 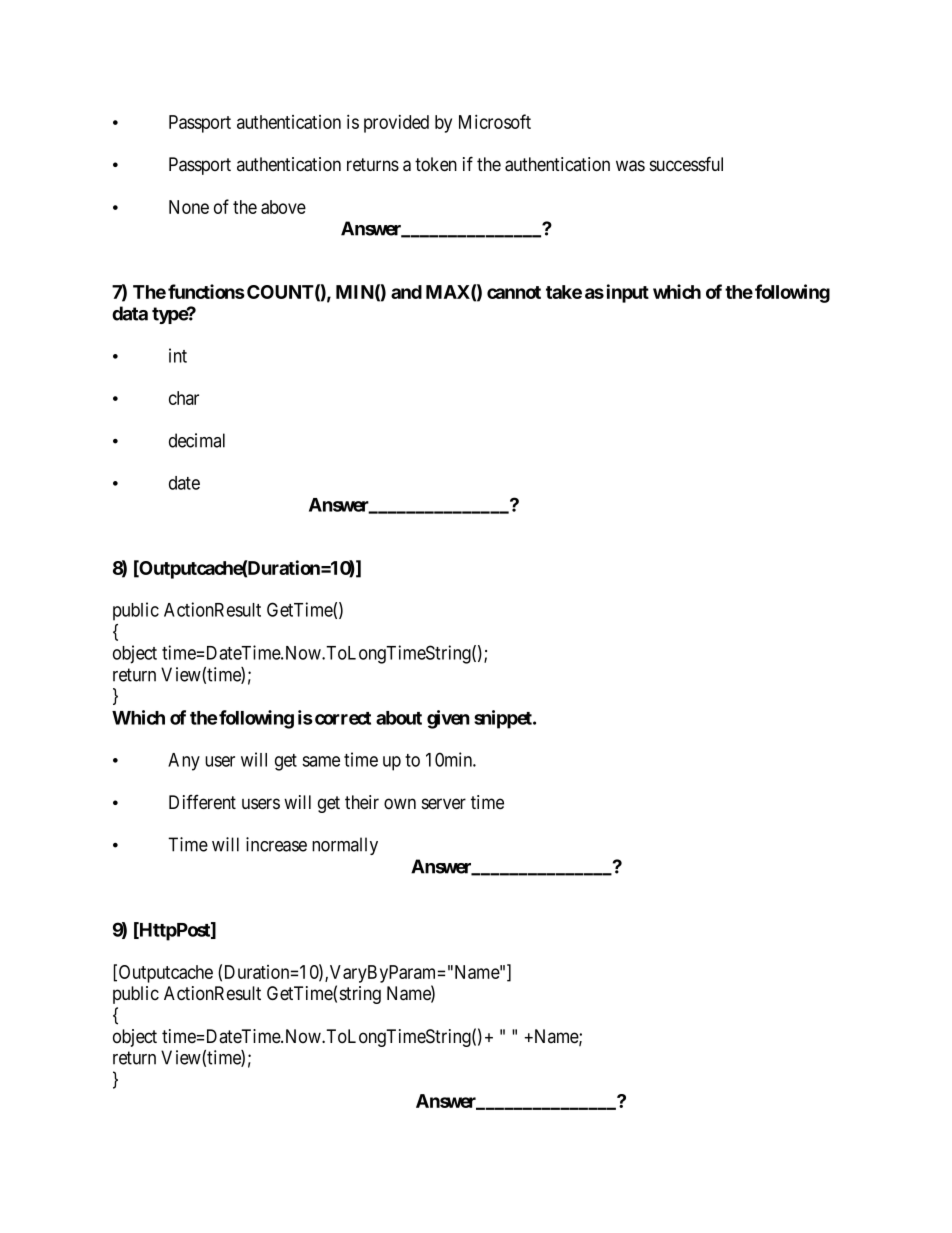 I want to click on input, so click(x=628, y=293).
